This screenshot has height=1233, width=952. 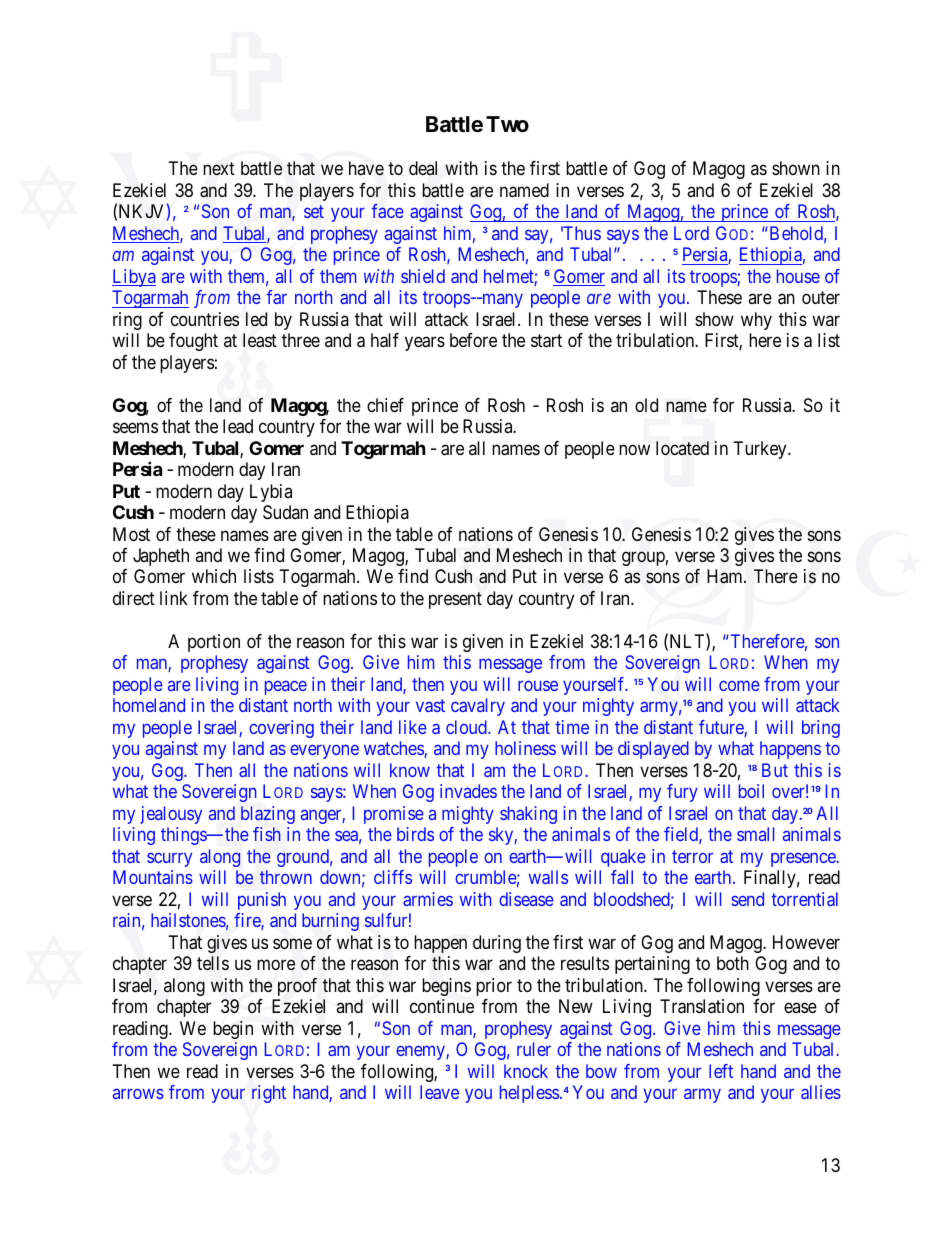 I want to click on next, so click(x=219, y=169).
